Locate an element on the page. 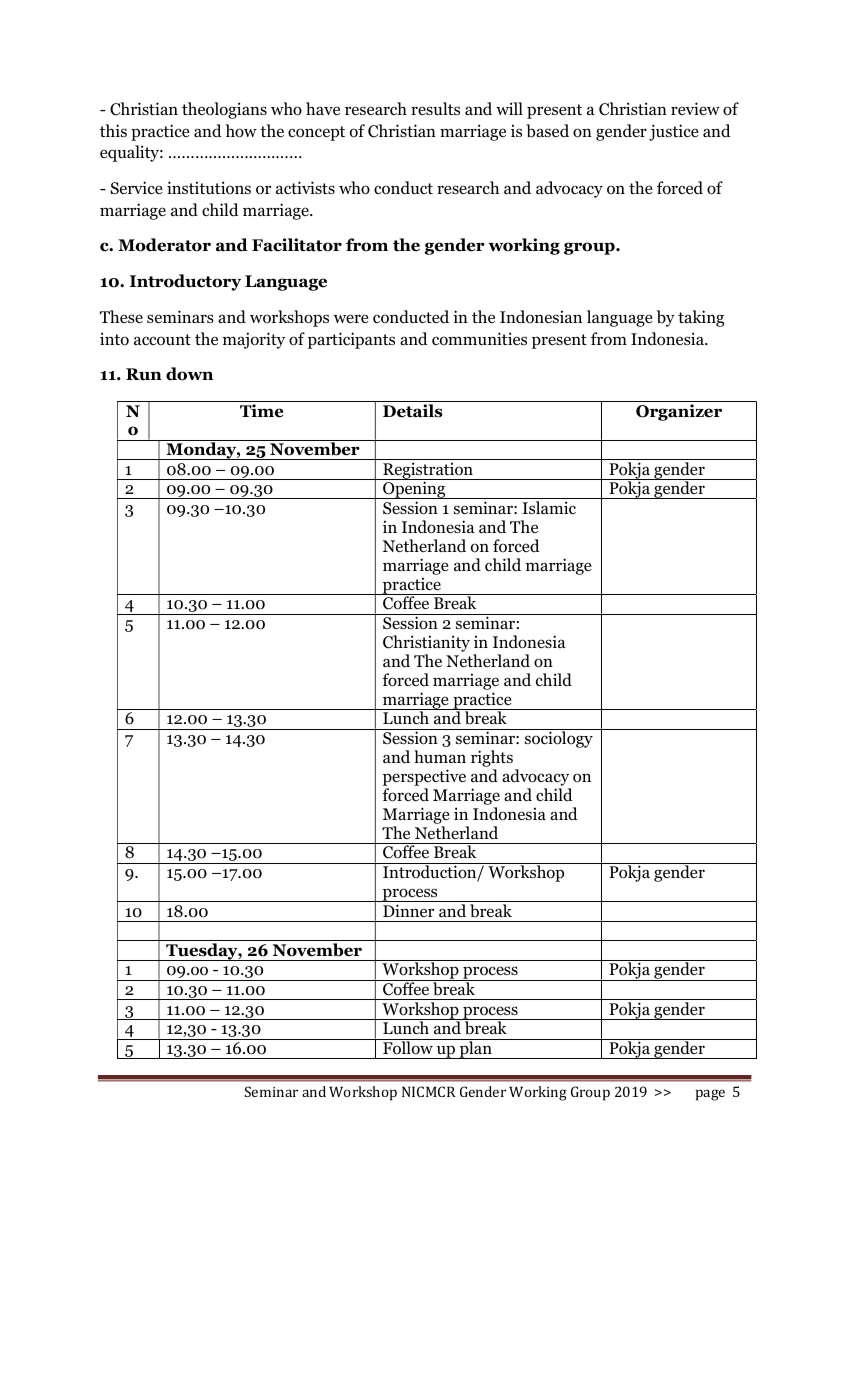  plan is located at coordinates (476, 1049).
